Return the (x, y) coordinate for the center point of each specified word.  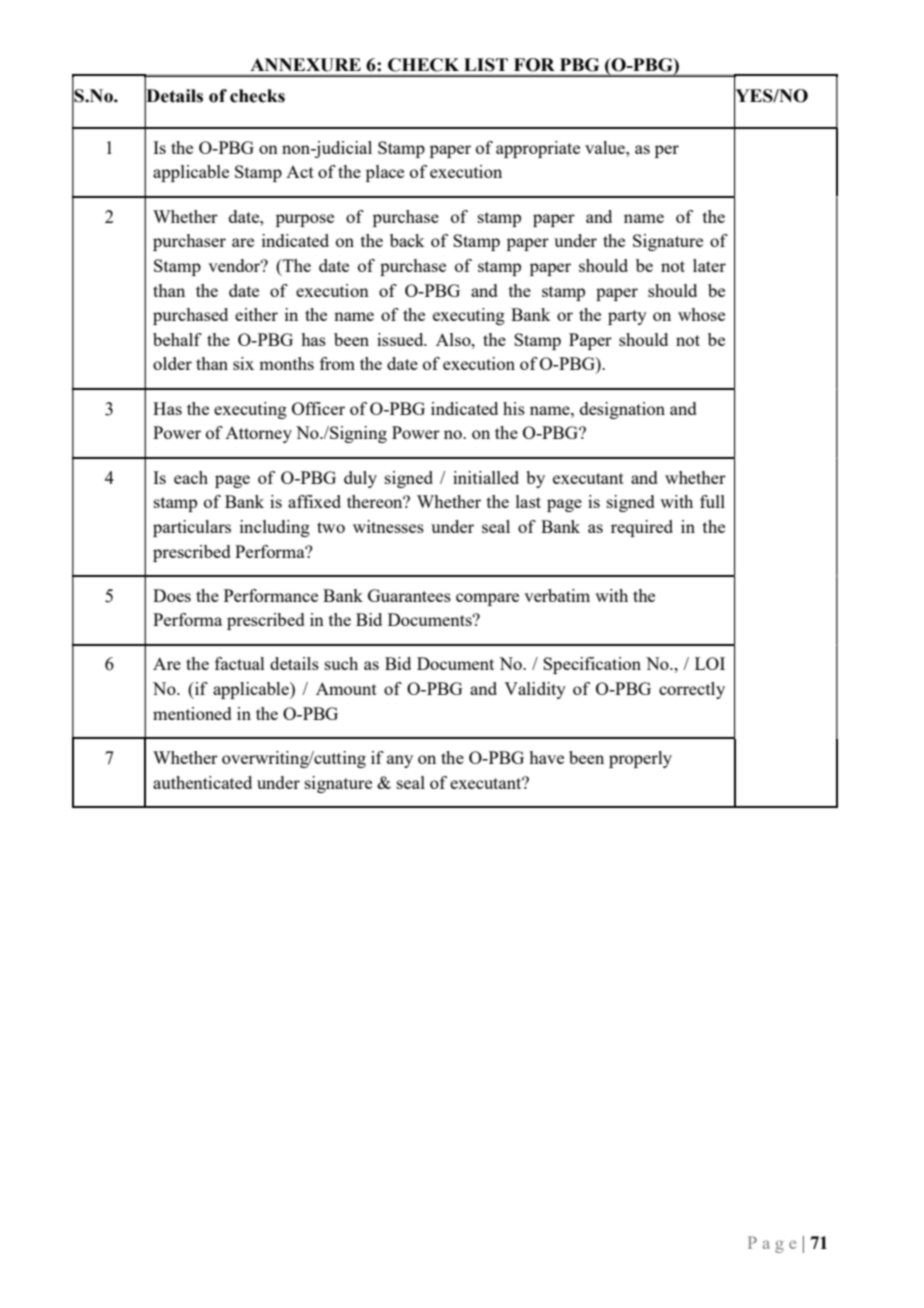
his (514, 408)
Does (172, 595)
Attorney (258, 435)
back (407, 240)
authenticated (202, 782)
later (709, 265)
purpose (305, 220)
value (606, 147)
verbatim (557, 595)
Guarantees (409, 595)
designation (622, 410)
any (400, 761)
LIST (486, 65)
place (385, 173)
